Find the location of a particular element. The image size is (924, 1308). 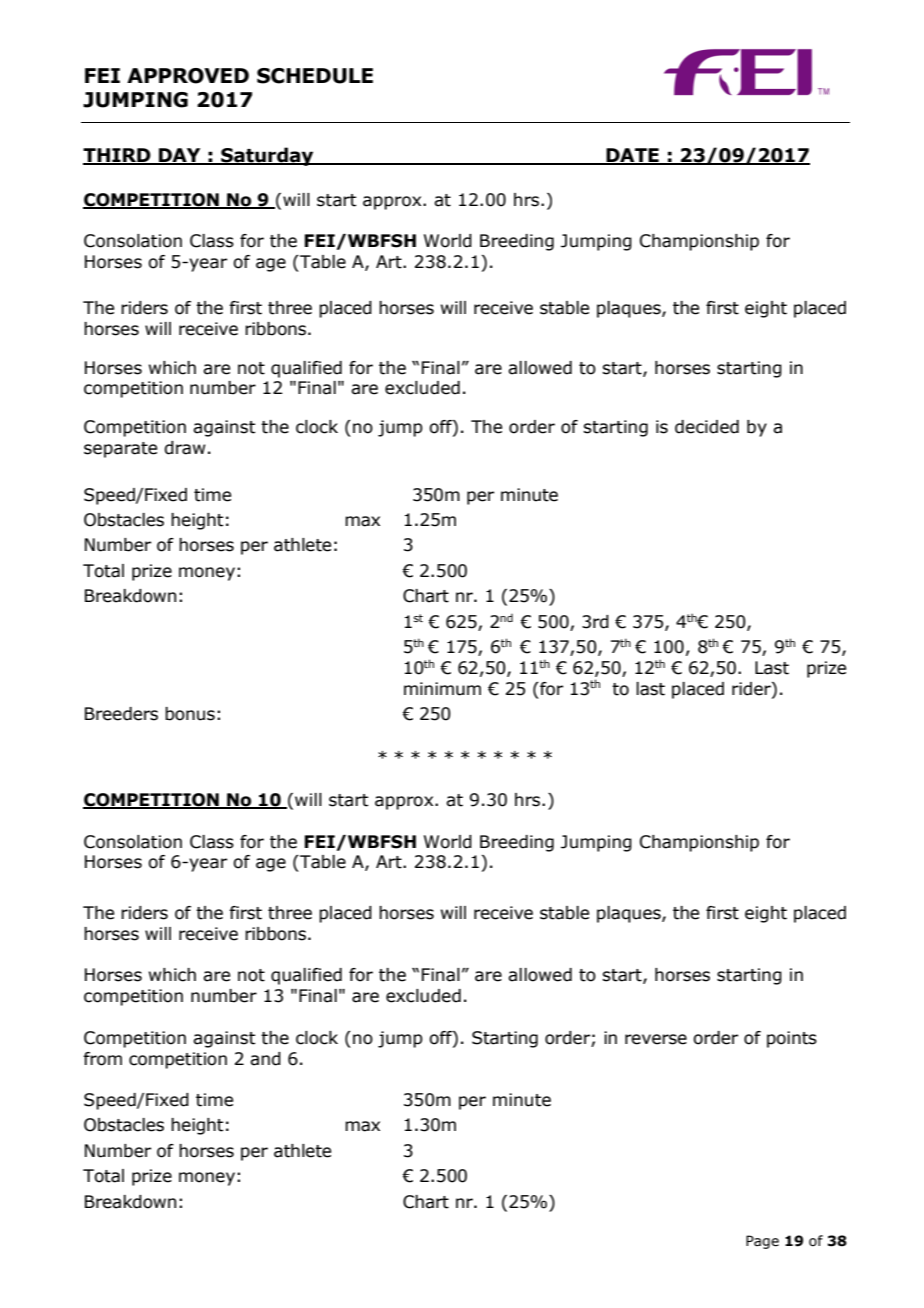

SCHEDULE is located at coordinates (315, 76).
